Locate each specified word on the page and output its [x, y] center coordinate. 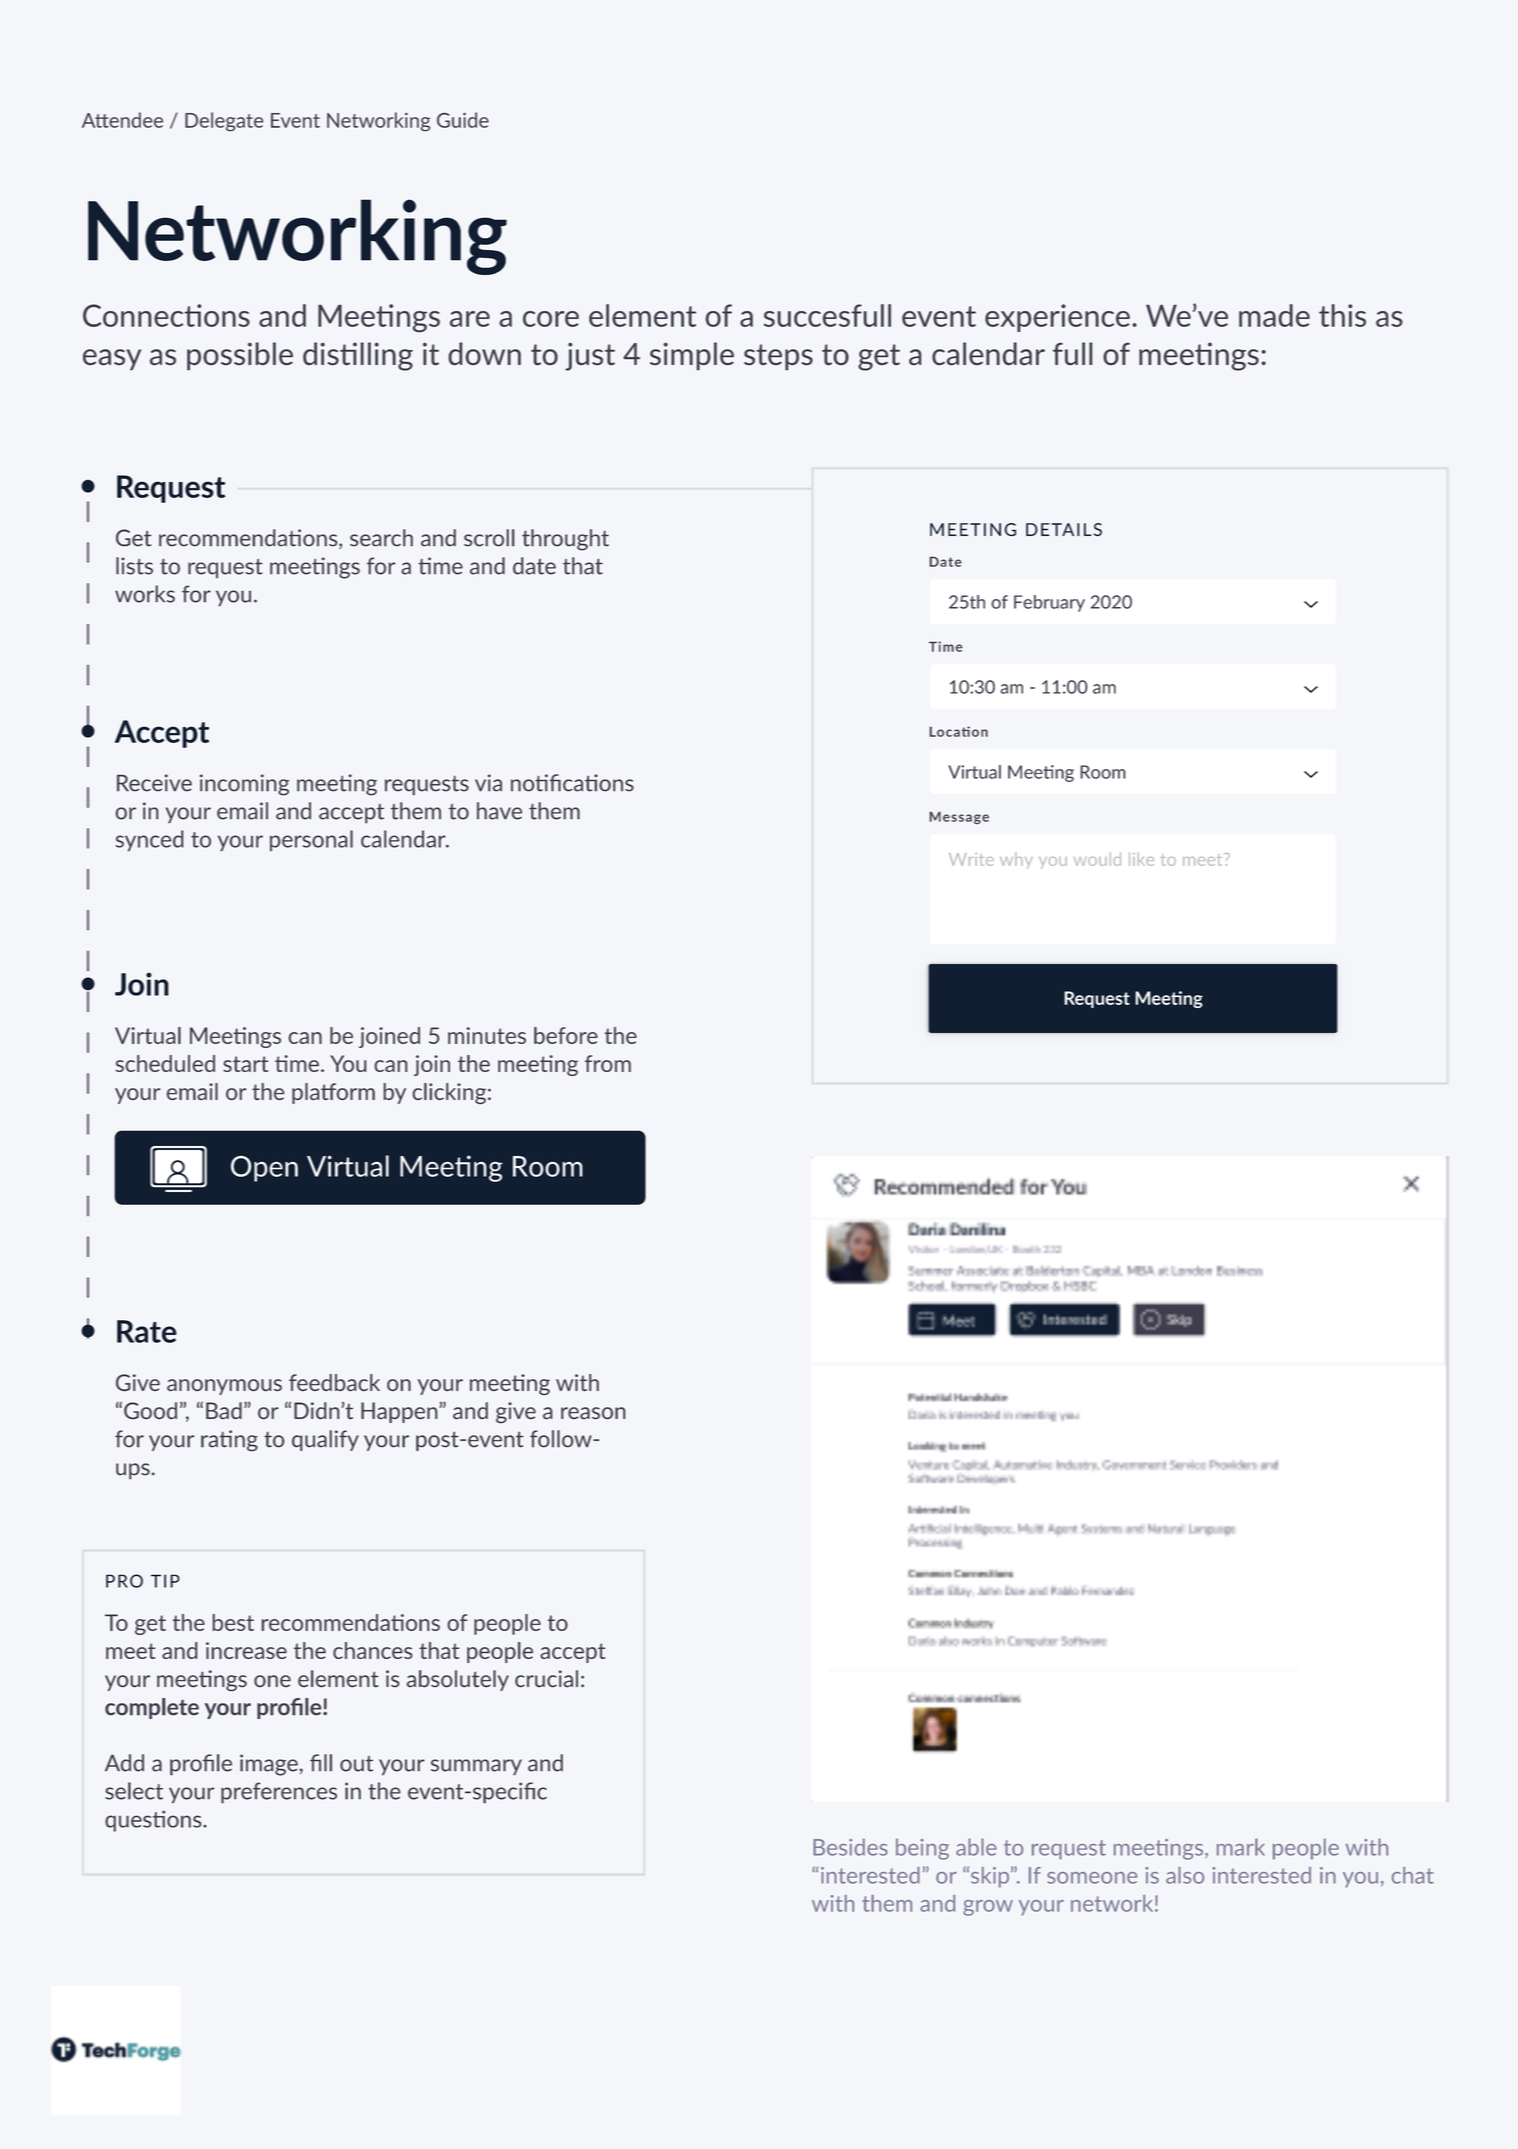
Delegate [224, 122]
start [245, 1064]
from [608, 1063]
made [1274, 315]
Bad [224, 1410]
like [1141, 859]
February [1049, 603]
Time [946, 646]
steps [778, 357]
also [1185, 1875]
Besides [850, 1847]
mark [1241, 1847]
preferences [279, 1793]
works [145, 594]
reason [593, 1413]
